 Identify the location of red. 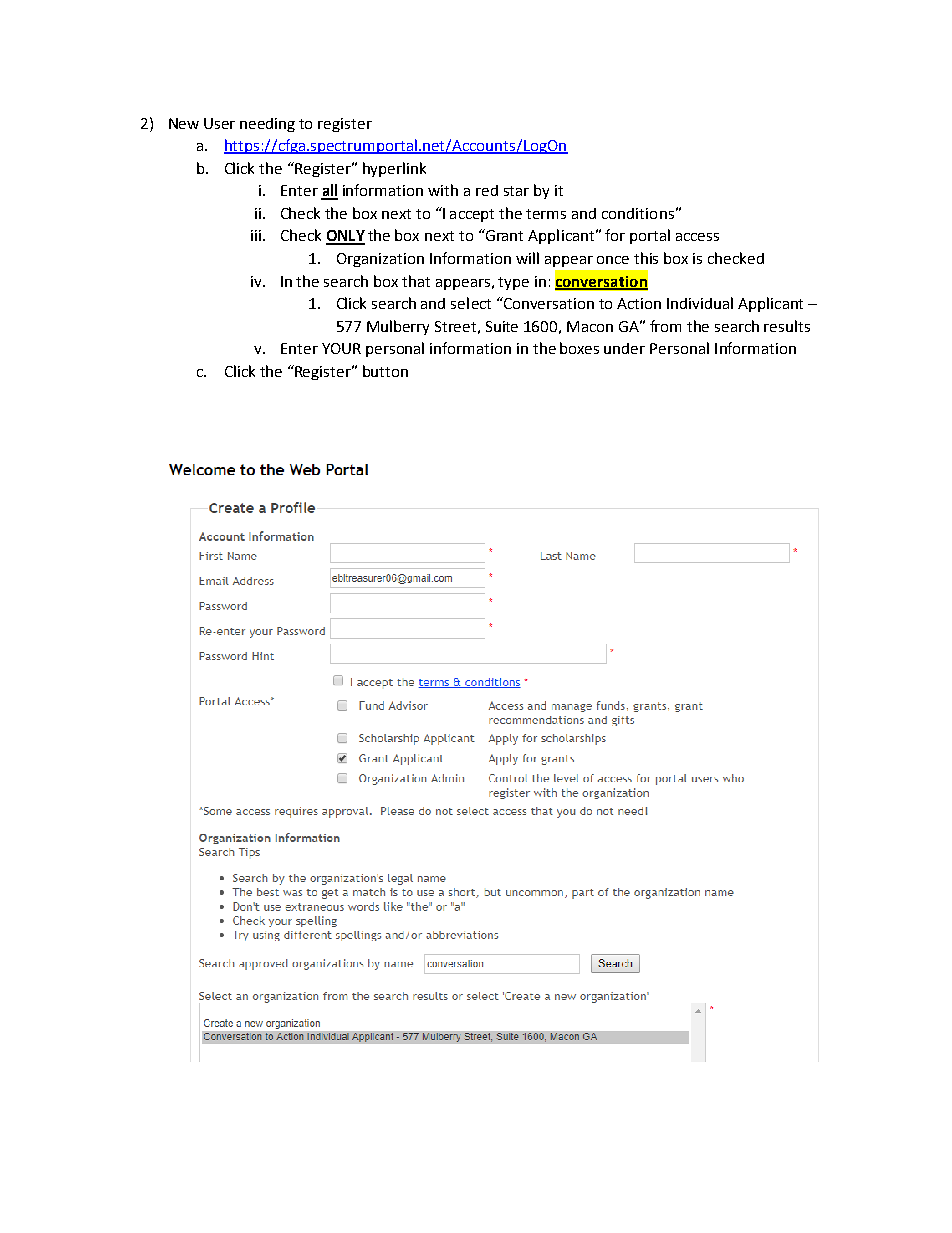
(487, 190).
